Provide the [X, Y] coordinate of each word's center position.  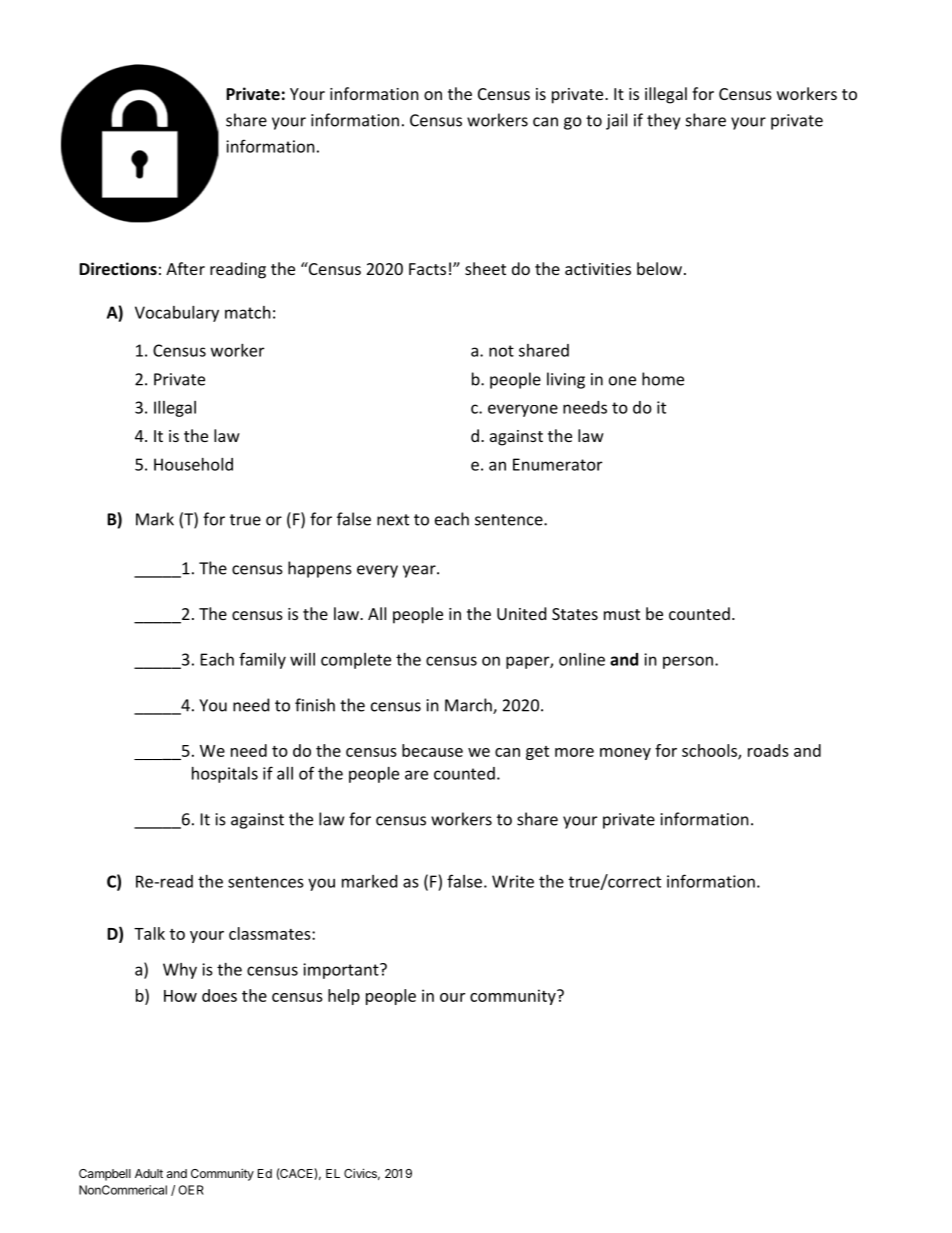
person [688, 662]
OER [191, 1190]
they [663, 121]
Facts [427, 269]
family [262, 660]
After [185, 268]
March [469, 706]
